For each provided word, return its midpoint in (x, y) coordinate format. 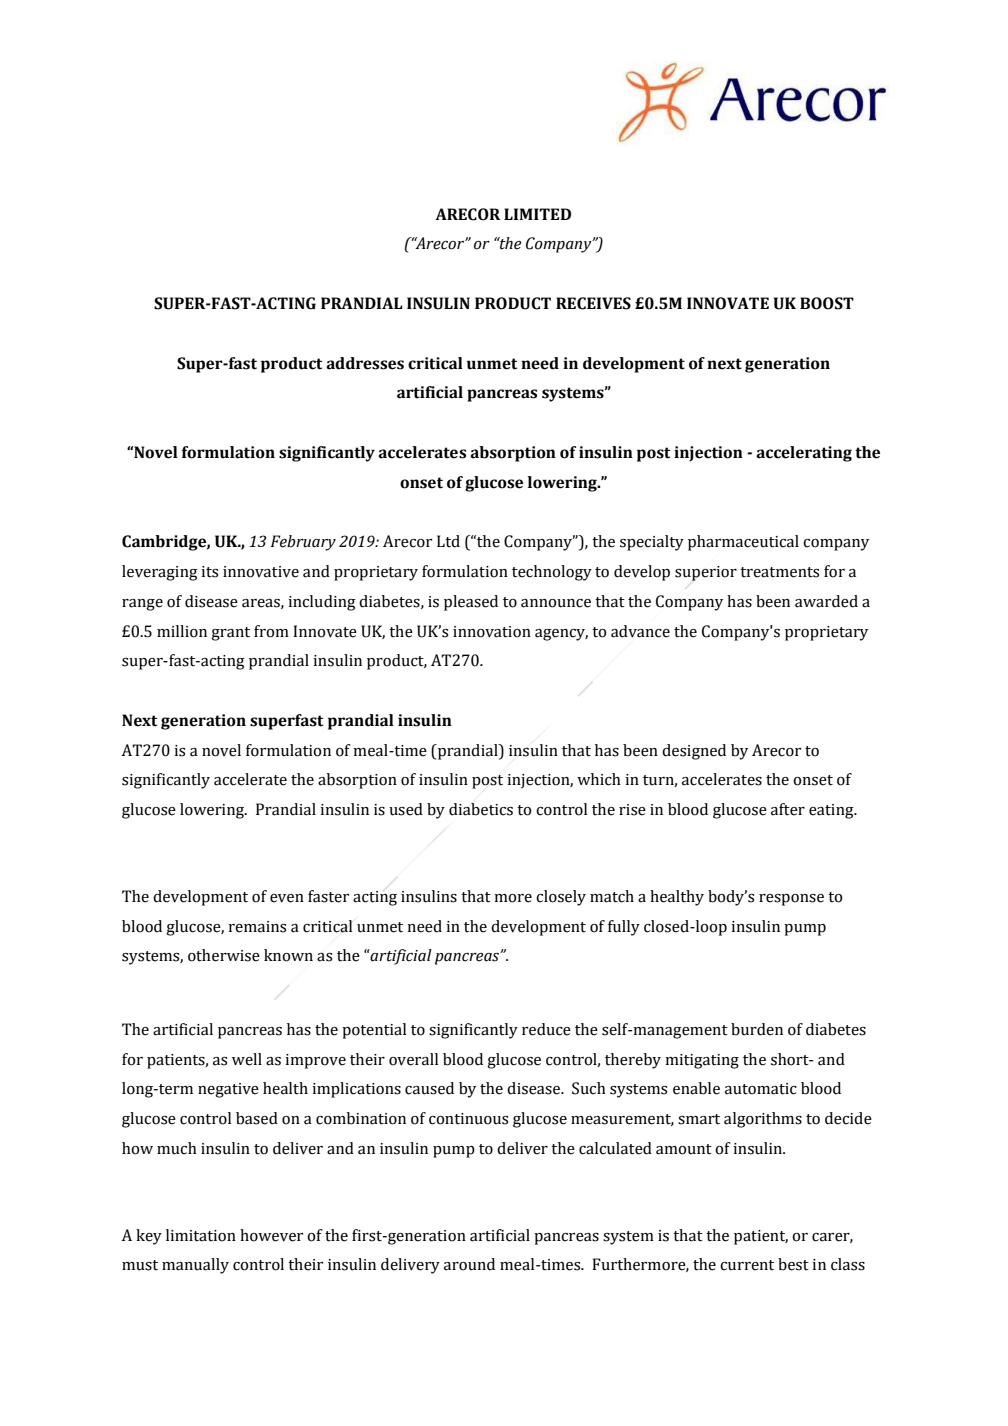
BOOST (827, 303)
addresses (365, 363)
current (747, 1265)
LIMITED (537, 214)
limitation (201, 1235)
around (469, 1264)
